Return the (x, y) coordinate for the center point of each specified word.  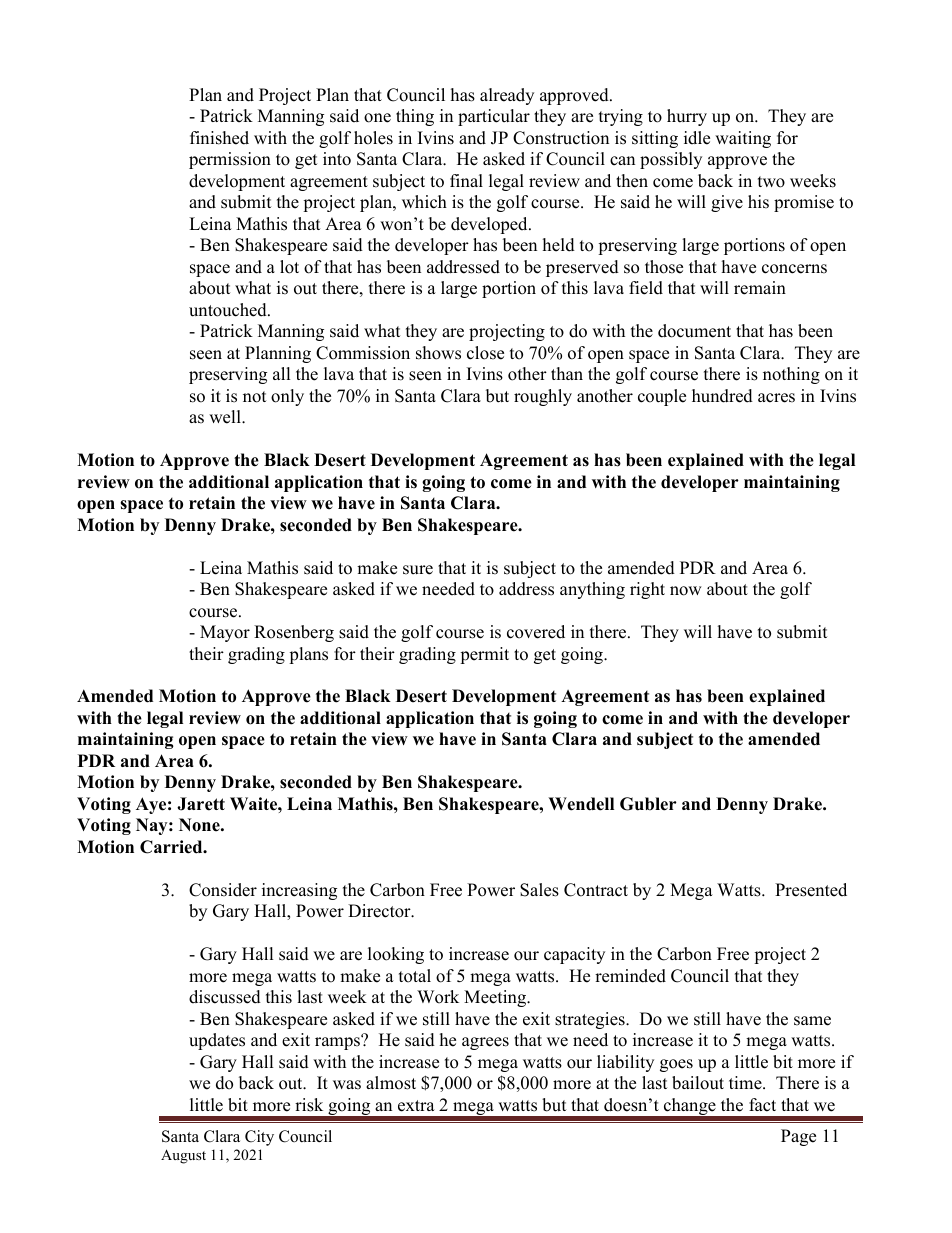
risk (309, 1105)
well (226, 417)
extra (416, 1106)
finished (219, 138)
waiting (743, 139)
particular (494, 117)
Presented (811, 890)
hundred (722, 396)
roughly (543, 397)
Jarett (201, 804)
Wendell (581, 804)
